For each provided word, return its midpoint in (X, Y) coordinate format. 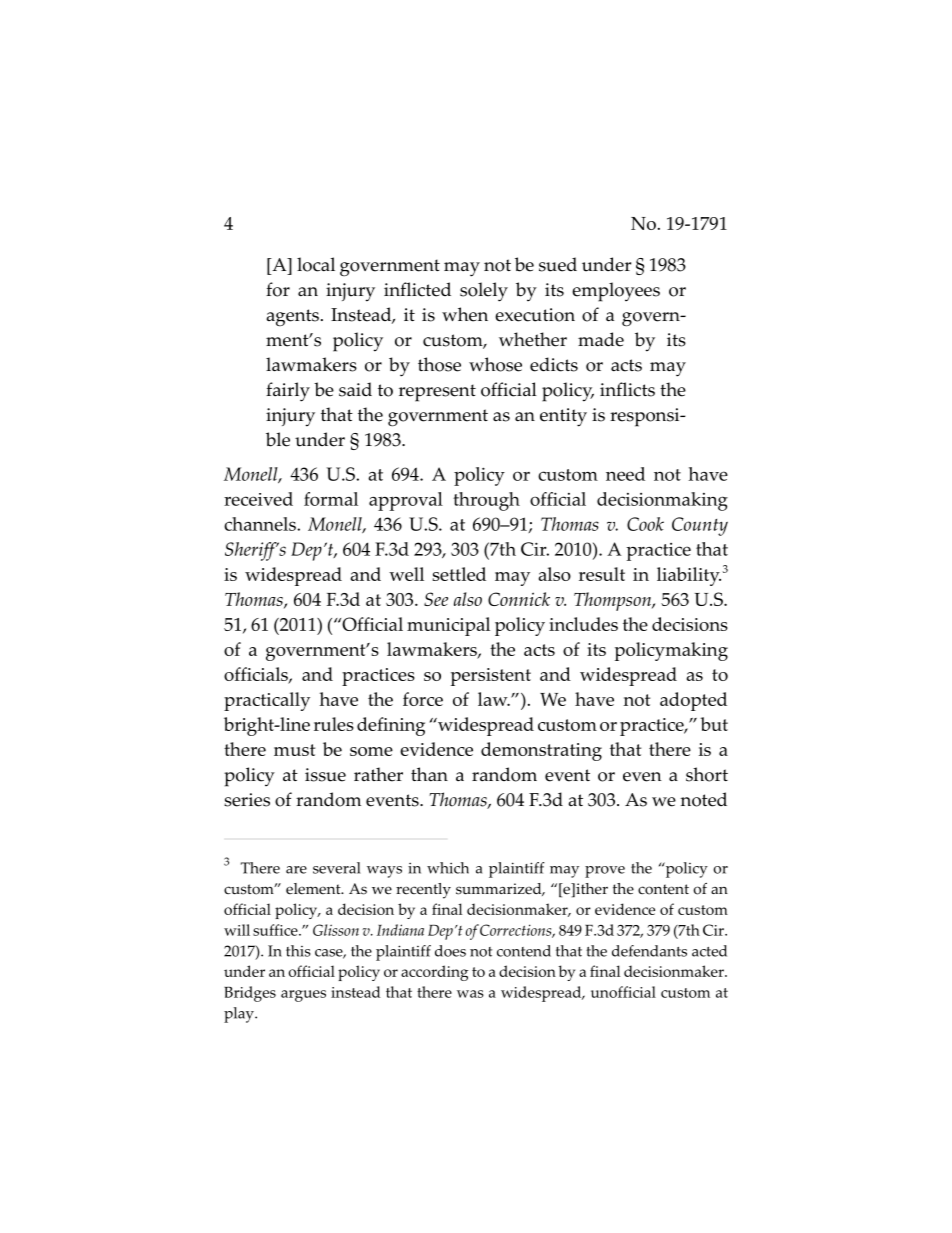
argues (303, 996)
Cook (645, 524)
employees (616, 292)
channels (261, 524)
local (316, 264)
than (429, 774)
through (486, 501)
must (294, 750)
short (707, 774)
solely (484, 292)
